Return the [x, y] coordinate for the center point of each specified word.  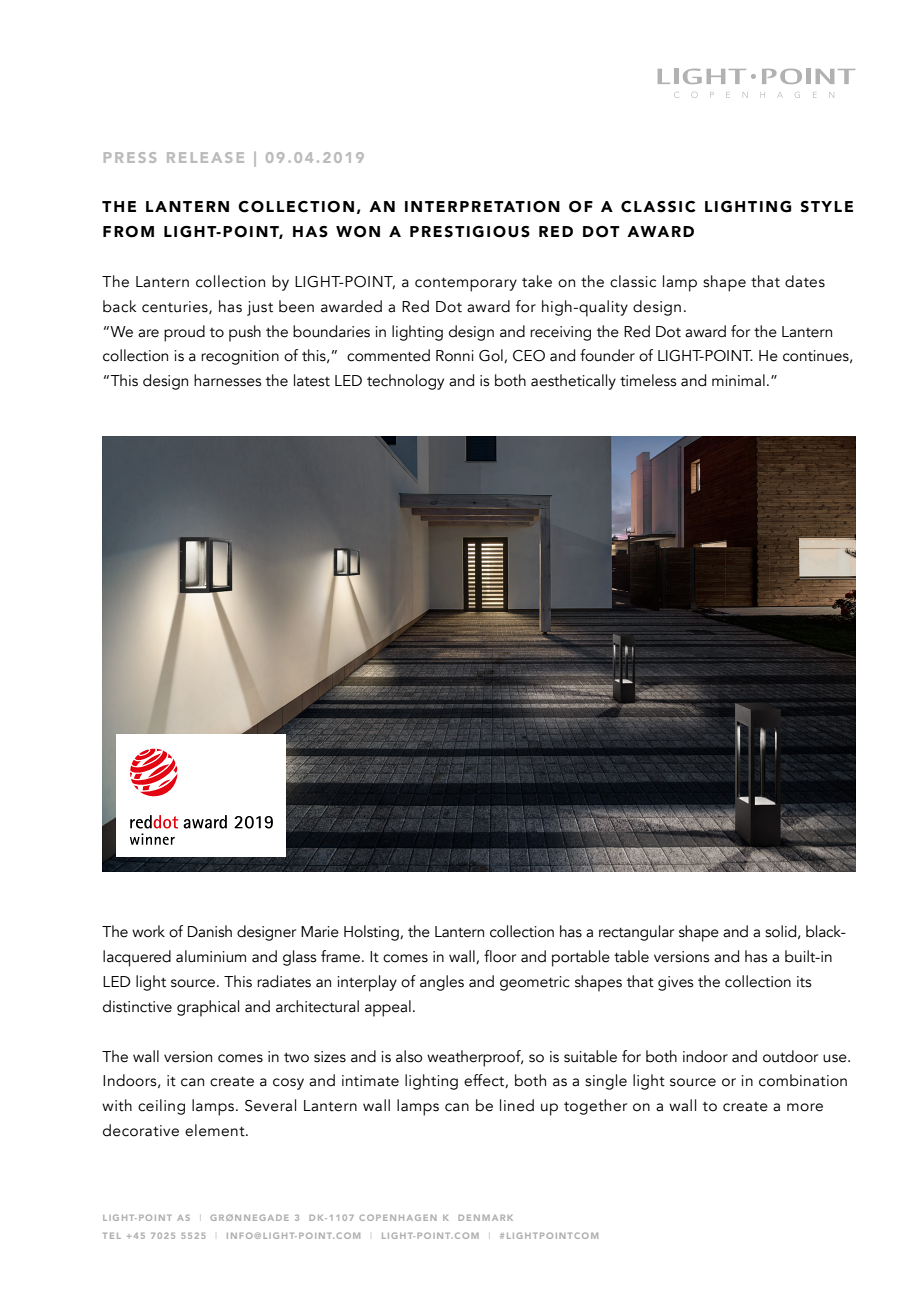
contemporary [466, 285]
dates [805, 281]
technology [405, 382]
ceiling [161, 1107]
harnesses [227, 380]
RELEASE [205, 157]
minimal [738, 380]
